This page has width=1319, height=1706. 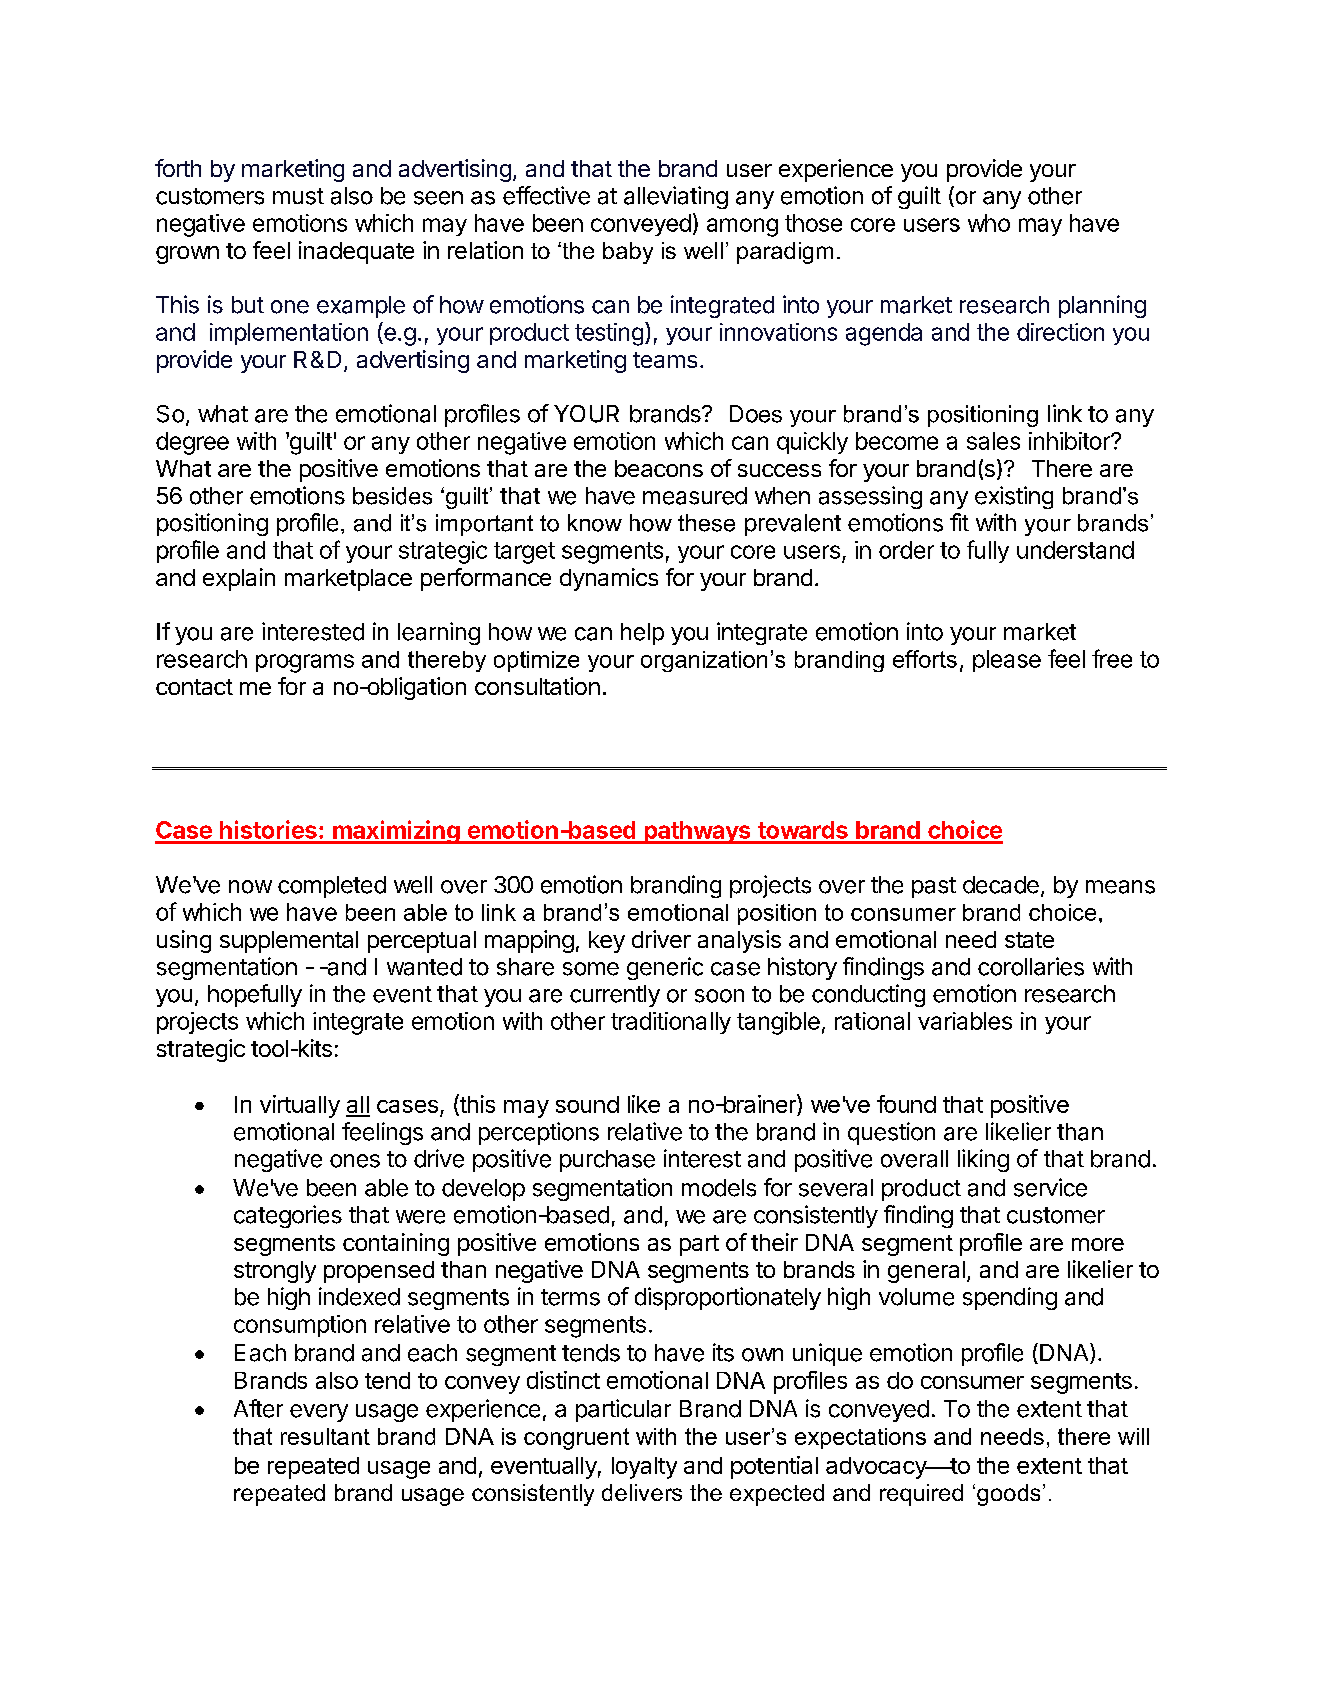 What do you see at coordinates (989, 223) in the page?
I see `who` at bounding box center [989, 223].
